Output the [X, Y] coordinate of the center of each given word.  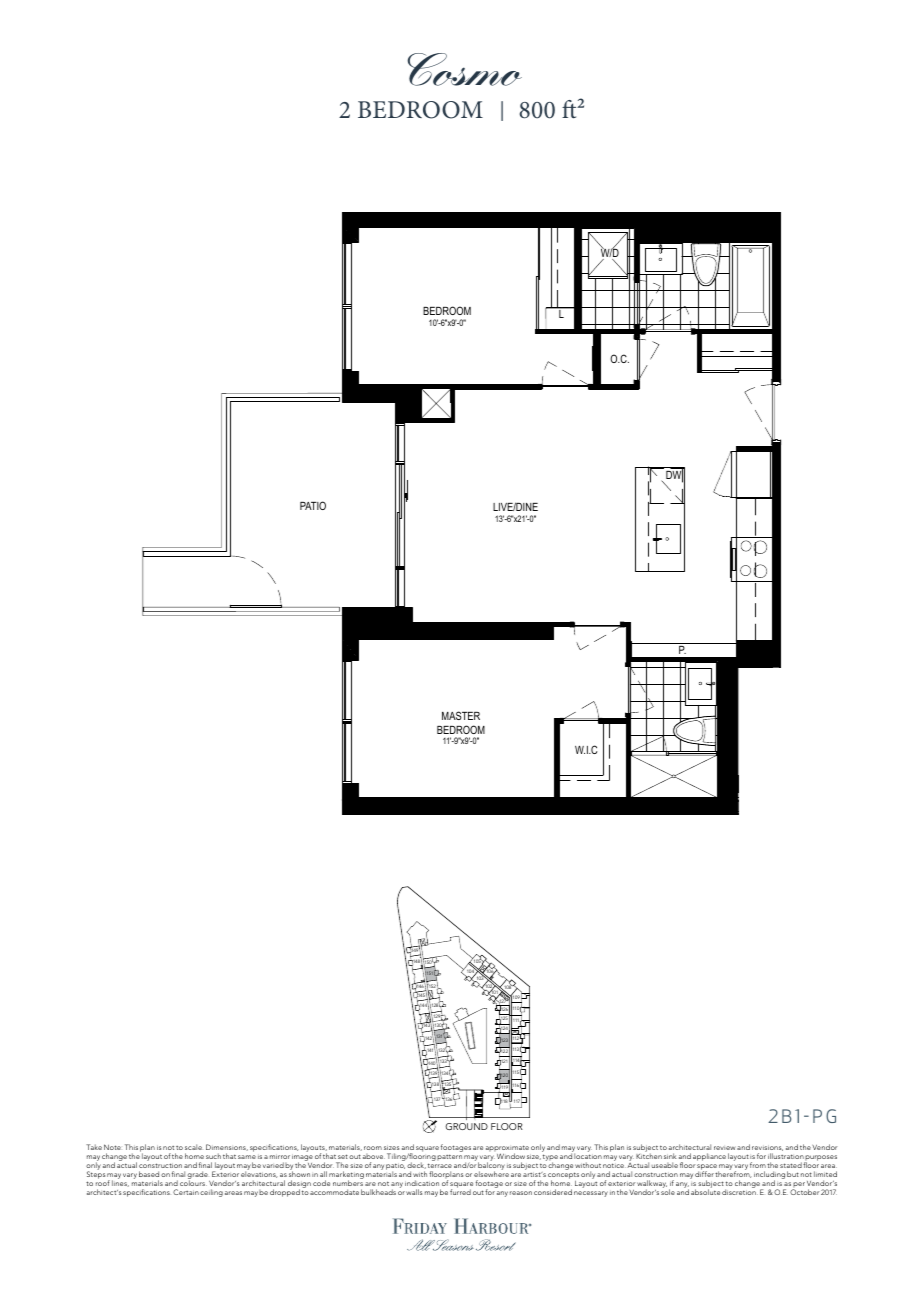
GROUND [466, 1126]
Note [112, 1147]
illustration [786, 1156]
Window [511, 1156]
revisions [767, 1148]
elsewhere [491, 1174]
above [374, 1156]
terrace [440, 1165]
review [724, 1148]
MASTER [461, 715]
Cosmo [464, 69]
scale [193, 1147]
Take [94, 1147]
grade [198, 1176]
